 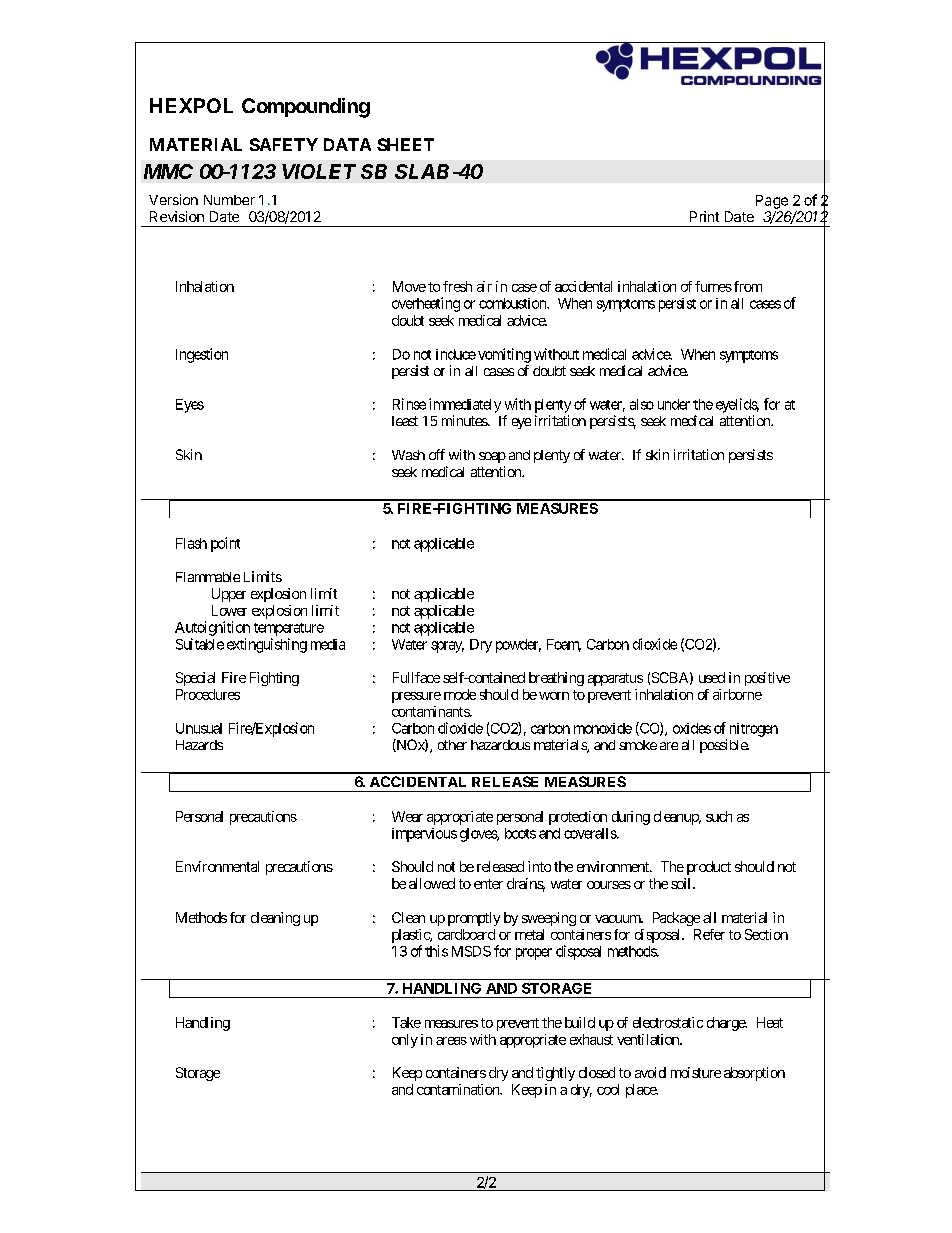 I want to click on under, so click(x=674, y=404).
